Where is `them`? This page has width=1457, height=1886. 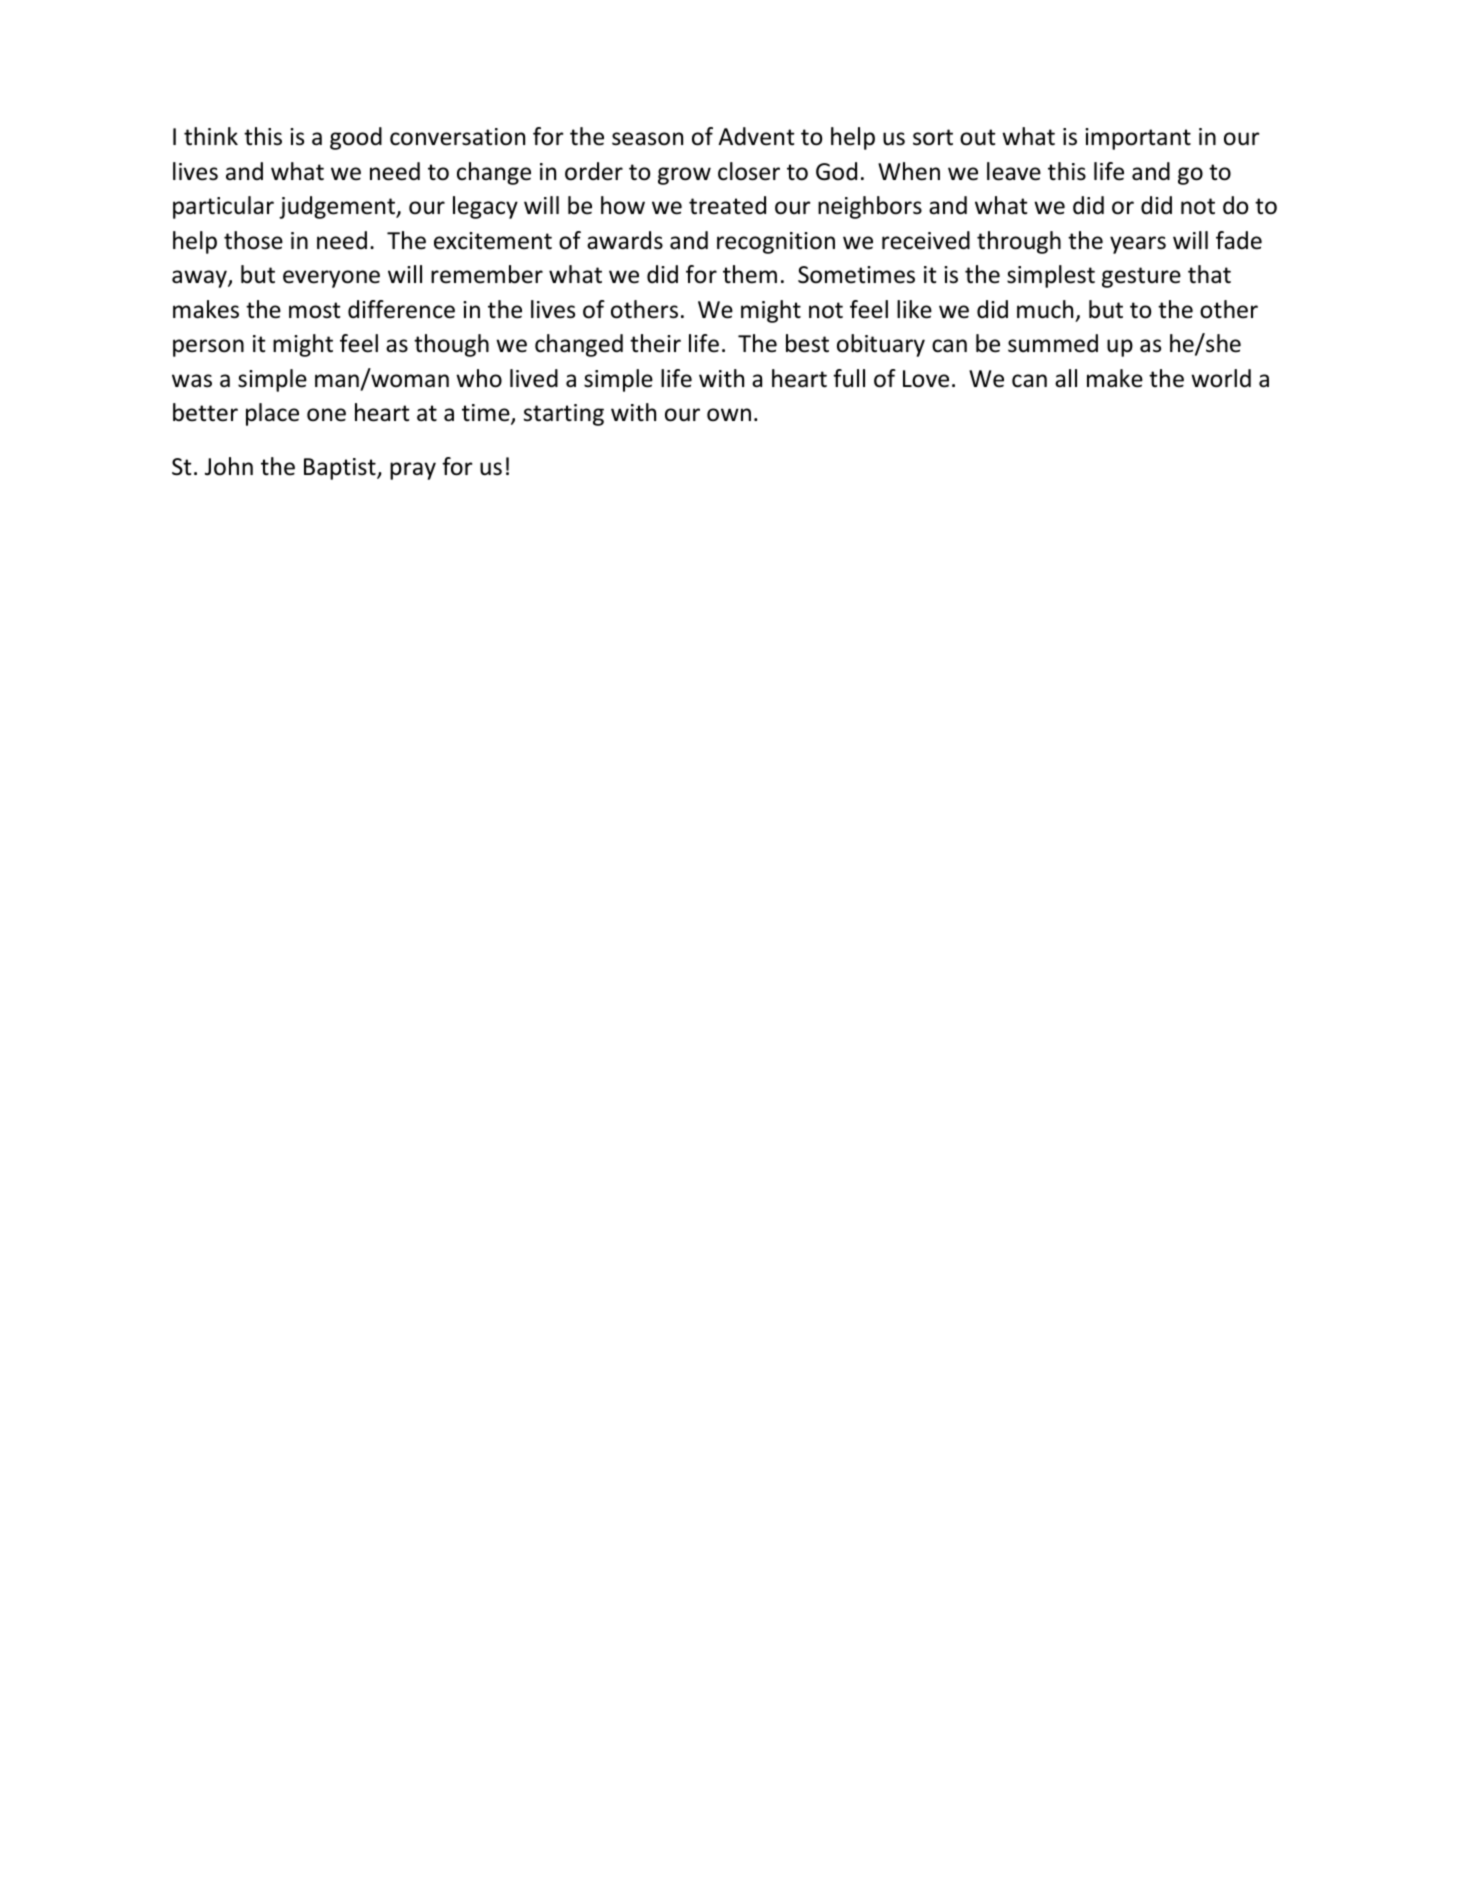 them is located at coordinates (750, 274).
